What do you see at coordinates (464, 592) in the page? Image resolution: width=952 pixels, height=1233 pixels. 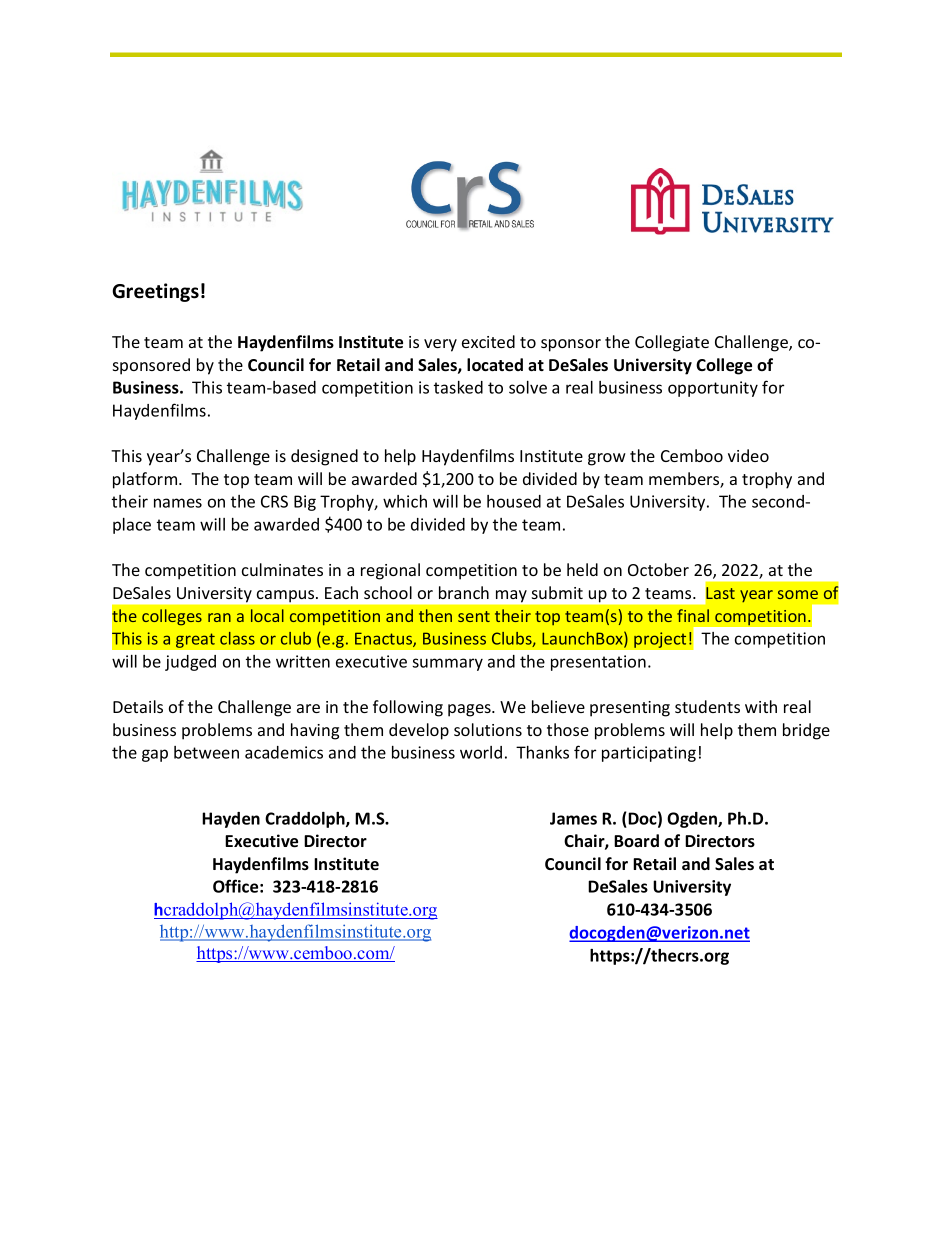 I see `branch` at bounding box center [464, 592].
